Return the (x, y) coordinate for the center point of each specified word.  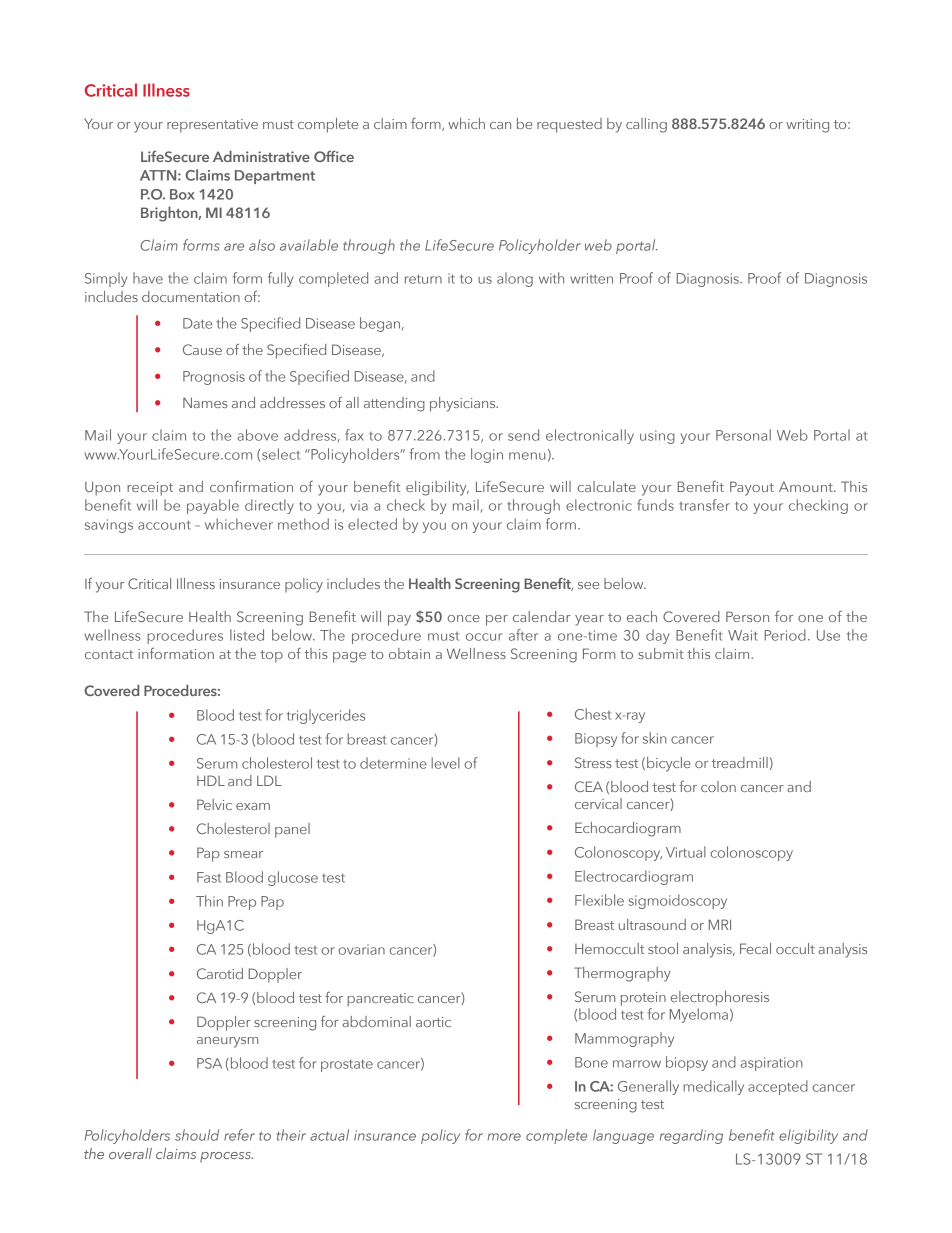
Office (334, 156)
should (197, 1135)
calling (646, 125)
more (504, 1137)
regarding (691, 1136)
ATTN (159, 175)
